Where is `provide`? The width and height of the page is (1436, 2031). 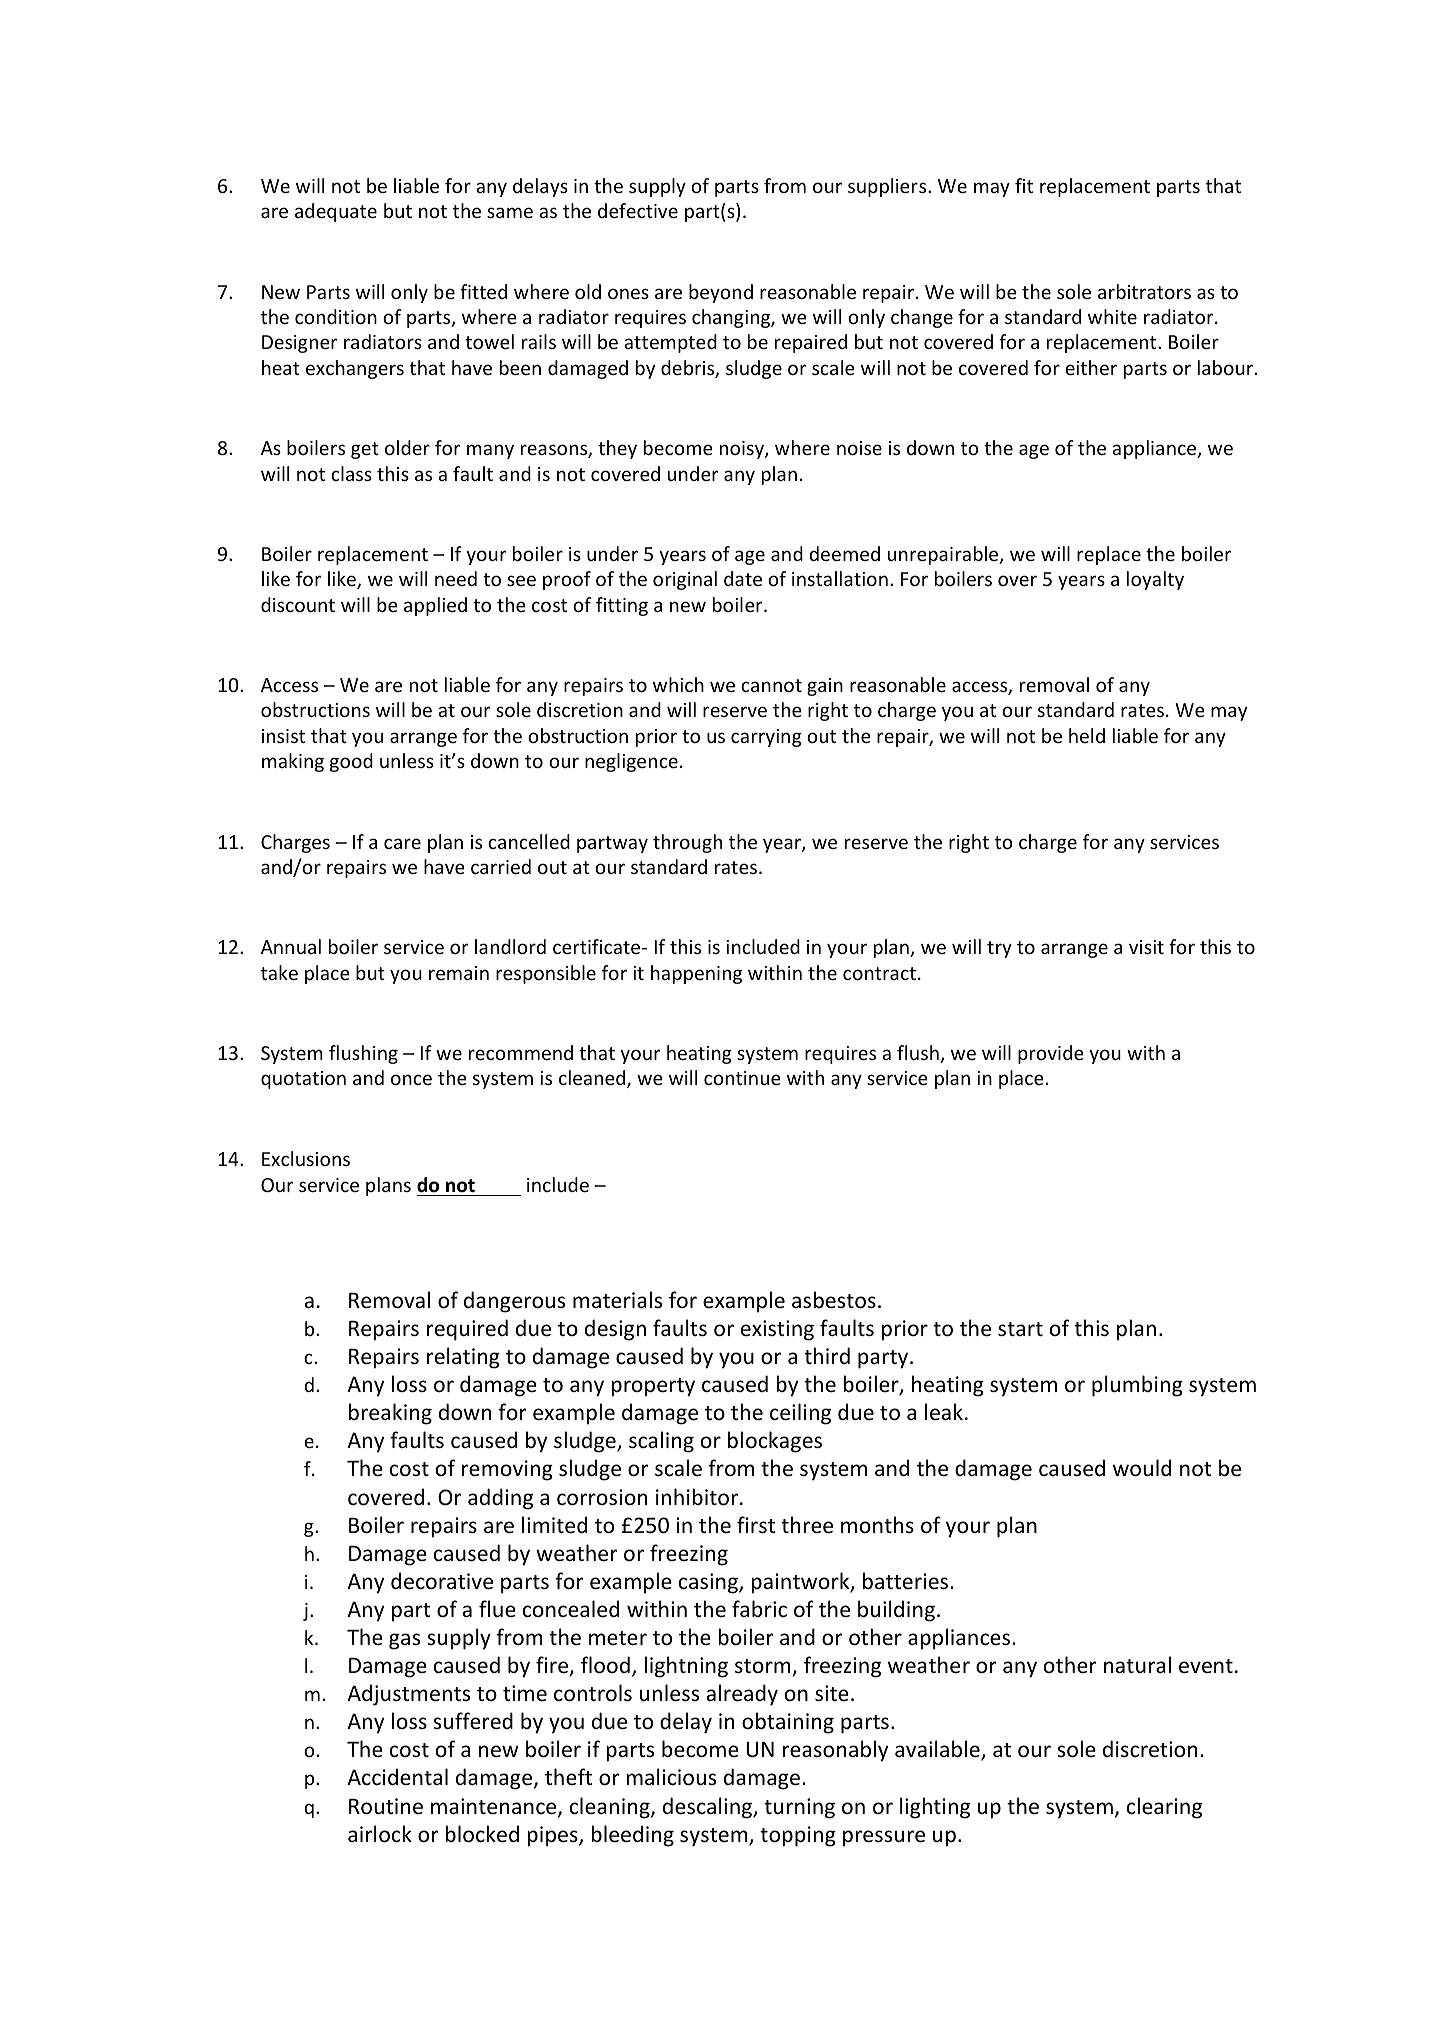
provide is located at coordinates (1051, 1054).
